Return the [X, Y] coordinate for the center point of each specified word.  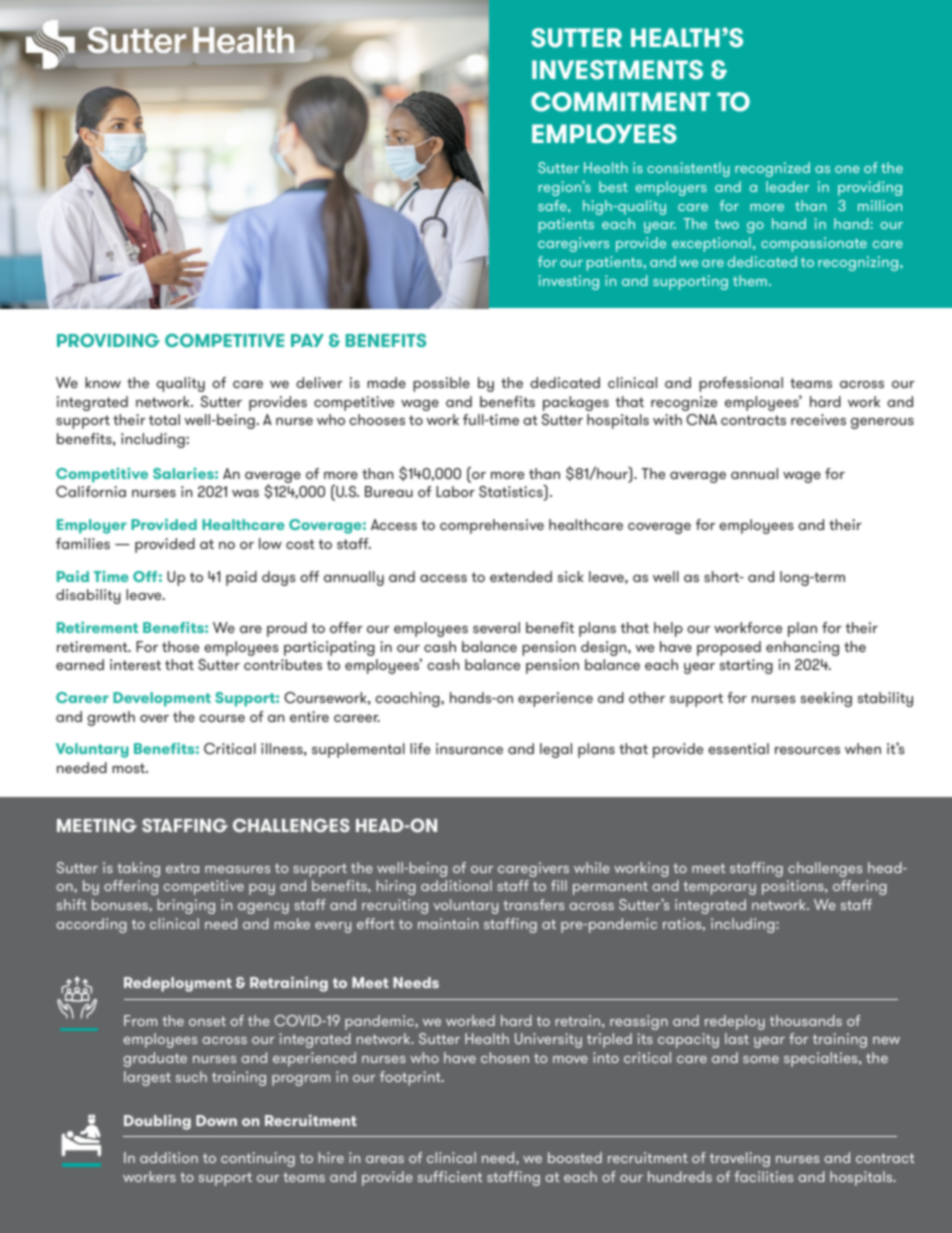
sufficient [450, 1176]
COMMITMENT [620, 102]
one [847, 169]
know [103, 382]
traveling [740, 1159]
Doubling [157, 1122]
